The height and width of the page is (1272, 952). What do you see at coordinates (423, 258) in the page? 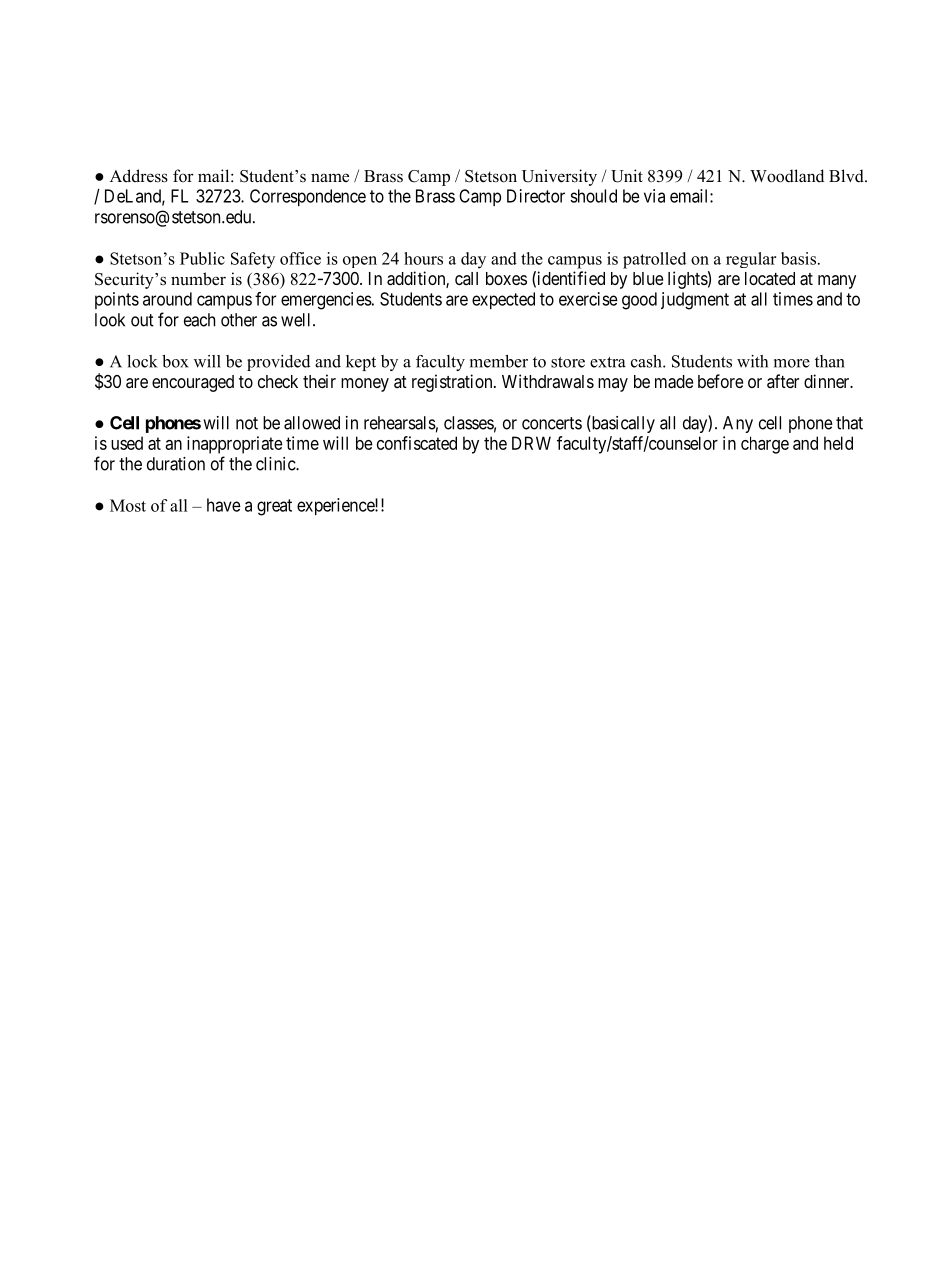
I see `hours` at bounding box center [423, 258].
